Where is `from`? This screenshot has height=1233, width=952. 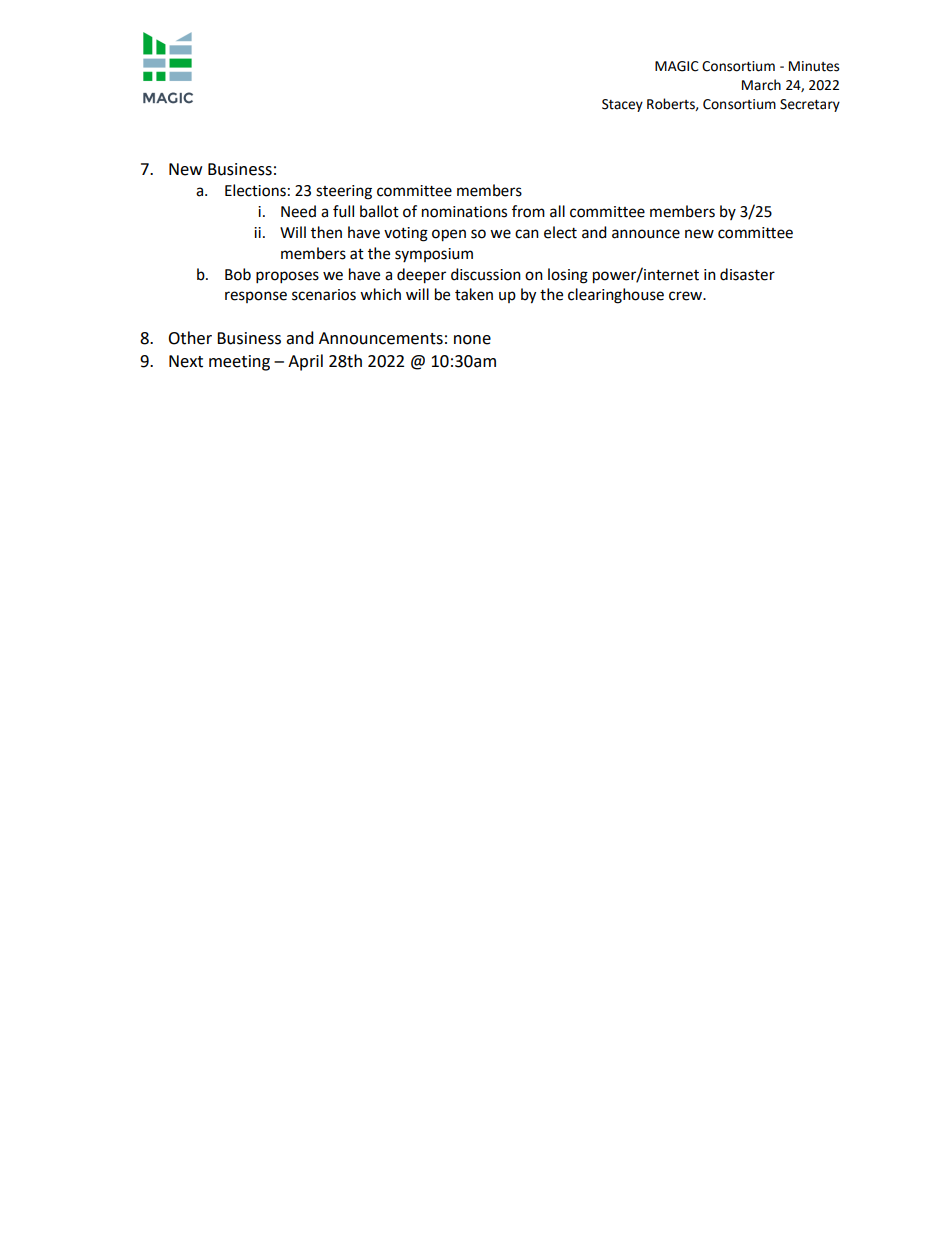
from is located at coordinates (528, 211).
